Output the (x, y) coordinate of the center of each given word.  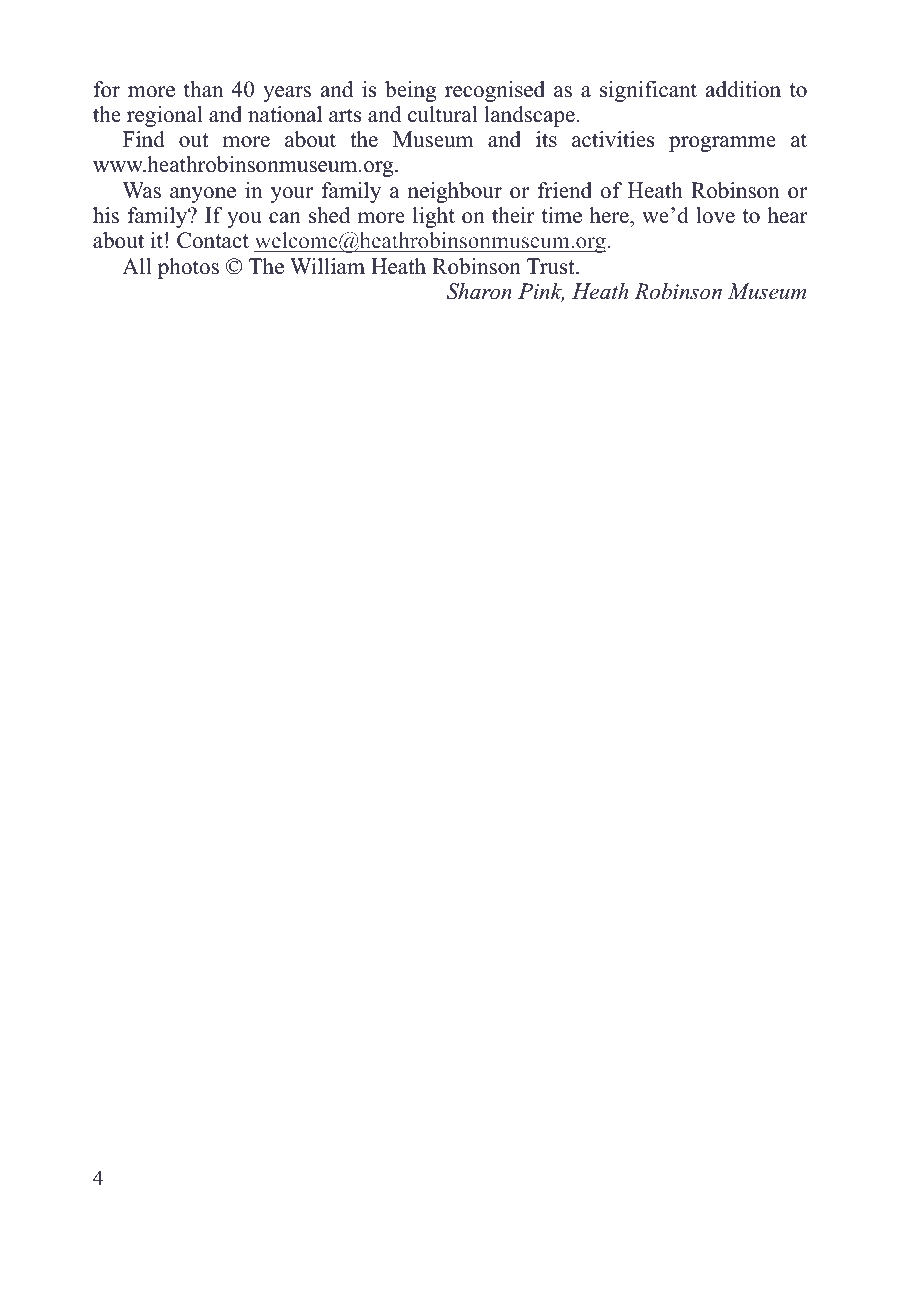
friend (565, 190)
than (204, 89)
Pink (541, 292)
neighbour (455, 192)
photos (188, 268)
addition (743, 89)
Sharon (479, 291)
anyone (203, 195)
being (410, 91)
